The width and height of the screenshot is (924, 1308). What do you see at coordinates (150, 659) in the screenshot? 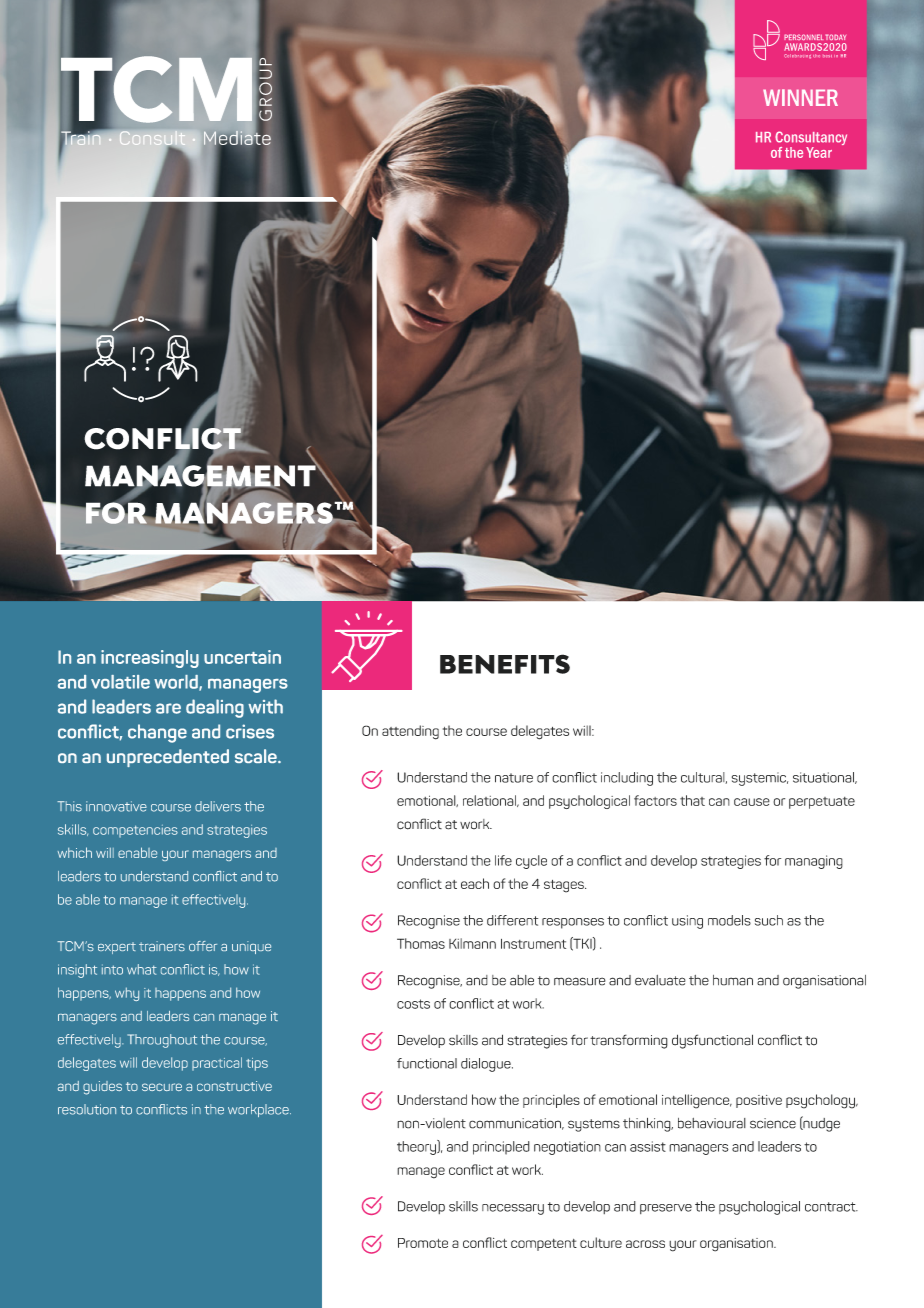
I see `increasingly` at bounding box center [150, 659].
